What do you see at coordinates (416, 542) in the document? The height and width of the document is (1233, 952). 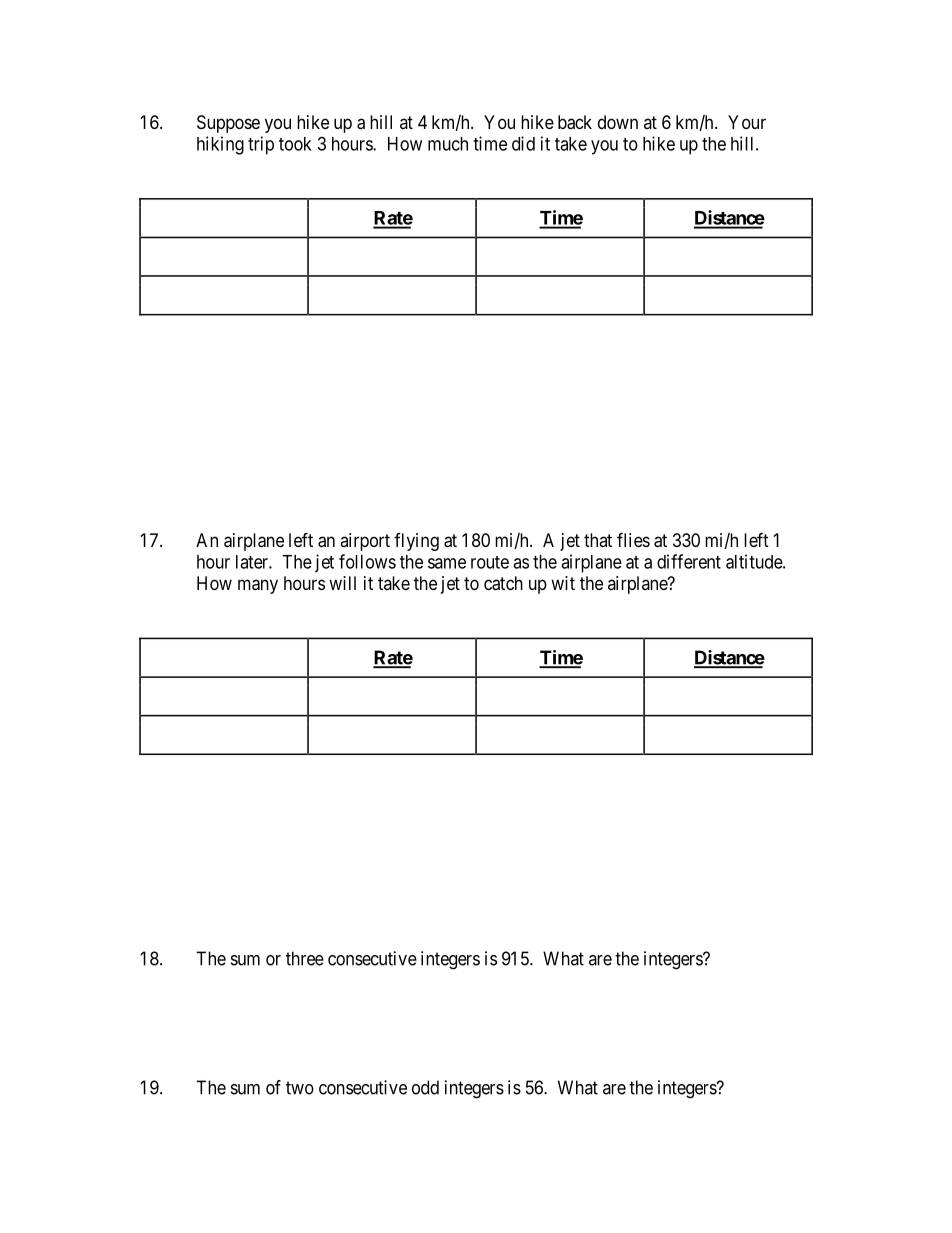 I see `flying` at bounding box center [416, 542].
